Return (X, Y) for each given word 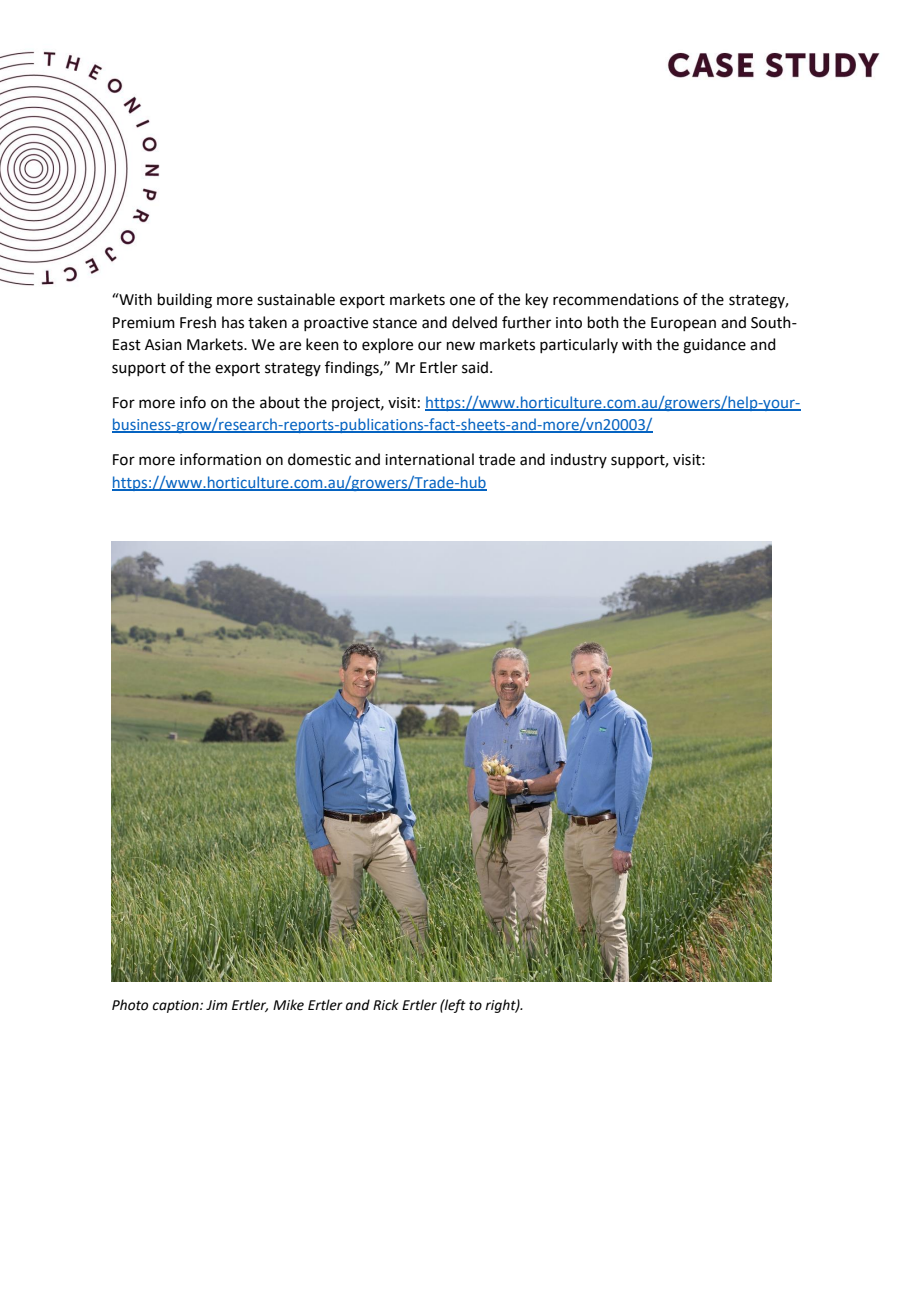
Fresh (198, 322)
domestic (319, 459)
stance (395, 323)
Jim (216, 1005)
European (683, 324)
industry (579, 460)
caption (176, 1006)
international (429, 459)
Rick (386, 1005)
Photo (130, 1005)
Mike (288, 1005)
